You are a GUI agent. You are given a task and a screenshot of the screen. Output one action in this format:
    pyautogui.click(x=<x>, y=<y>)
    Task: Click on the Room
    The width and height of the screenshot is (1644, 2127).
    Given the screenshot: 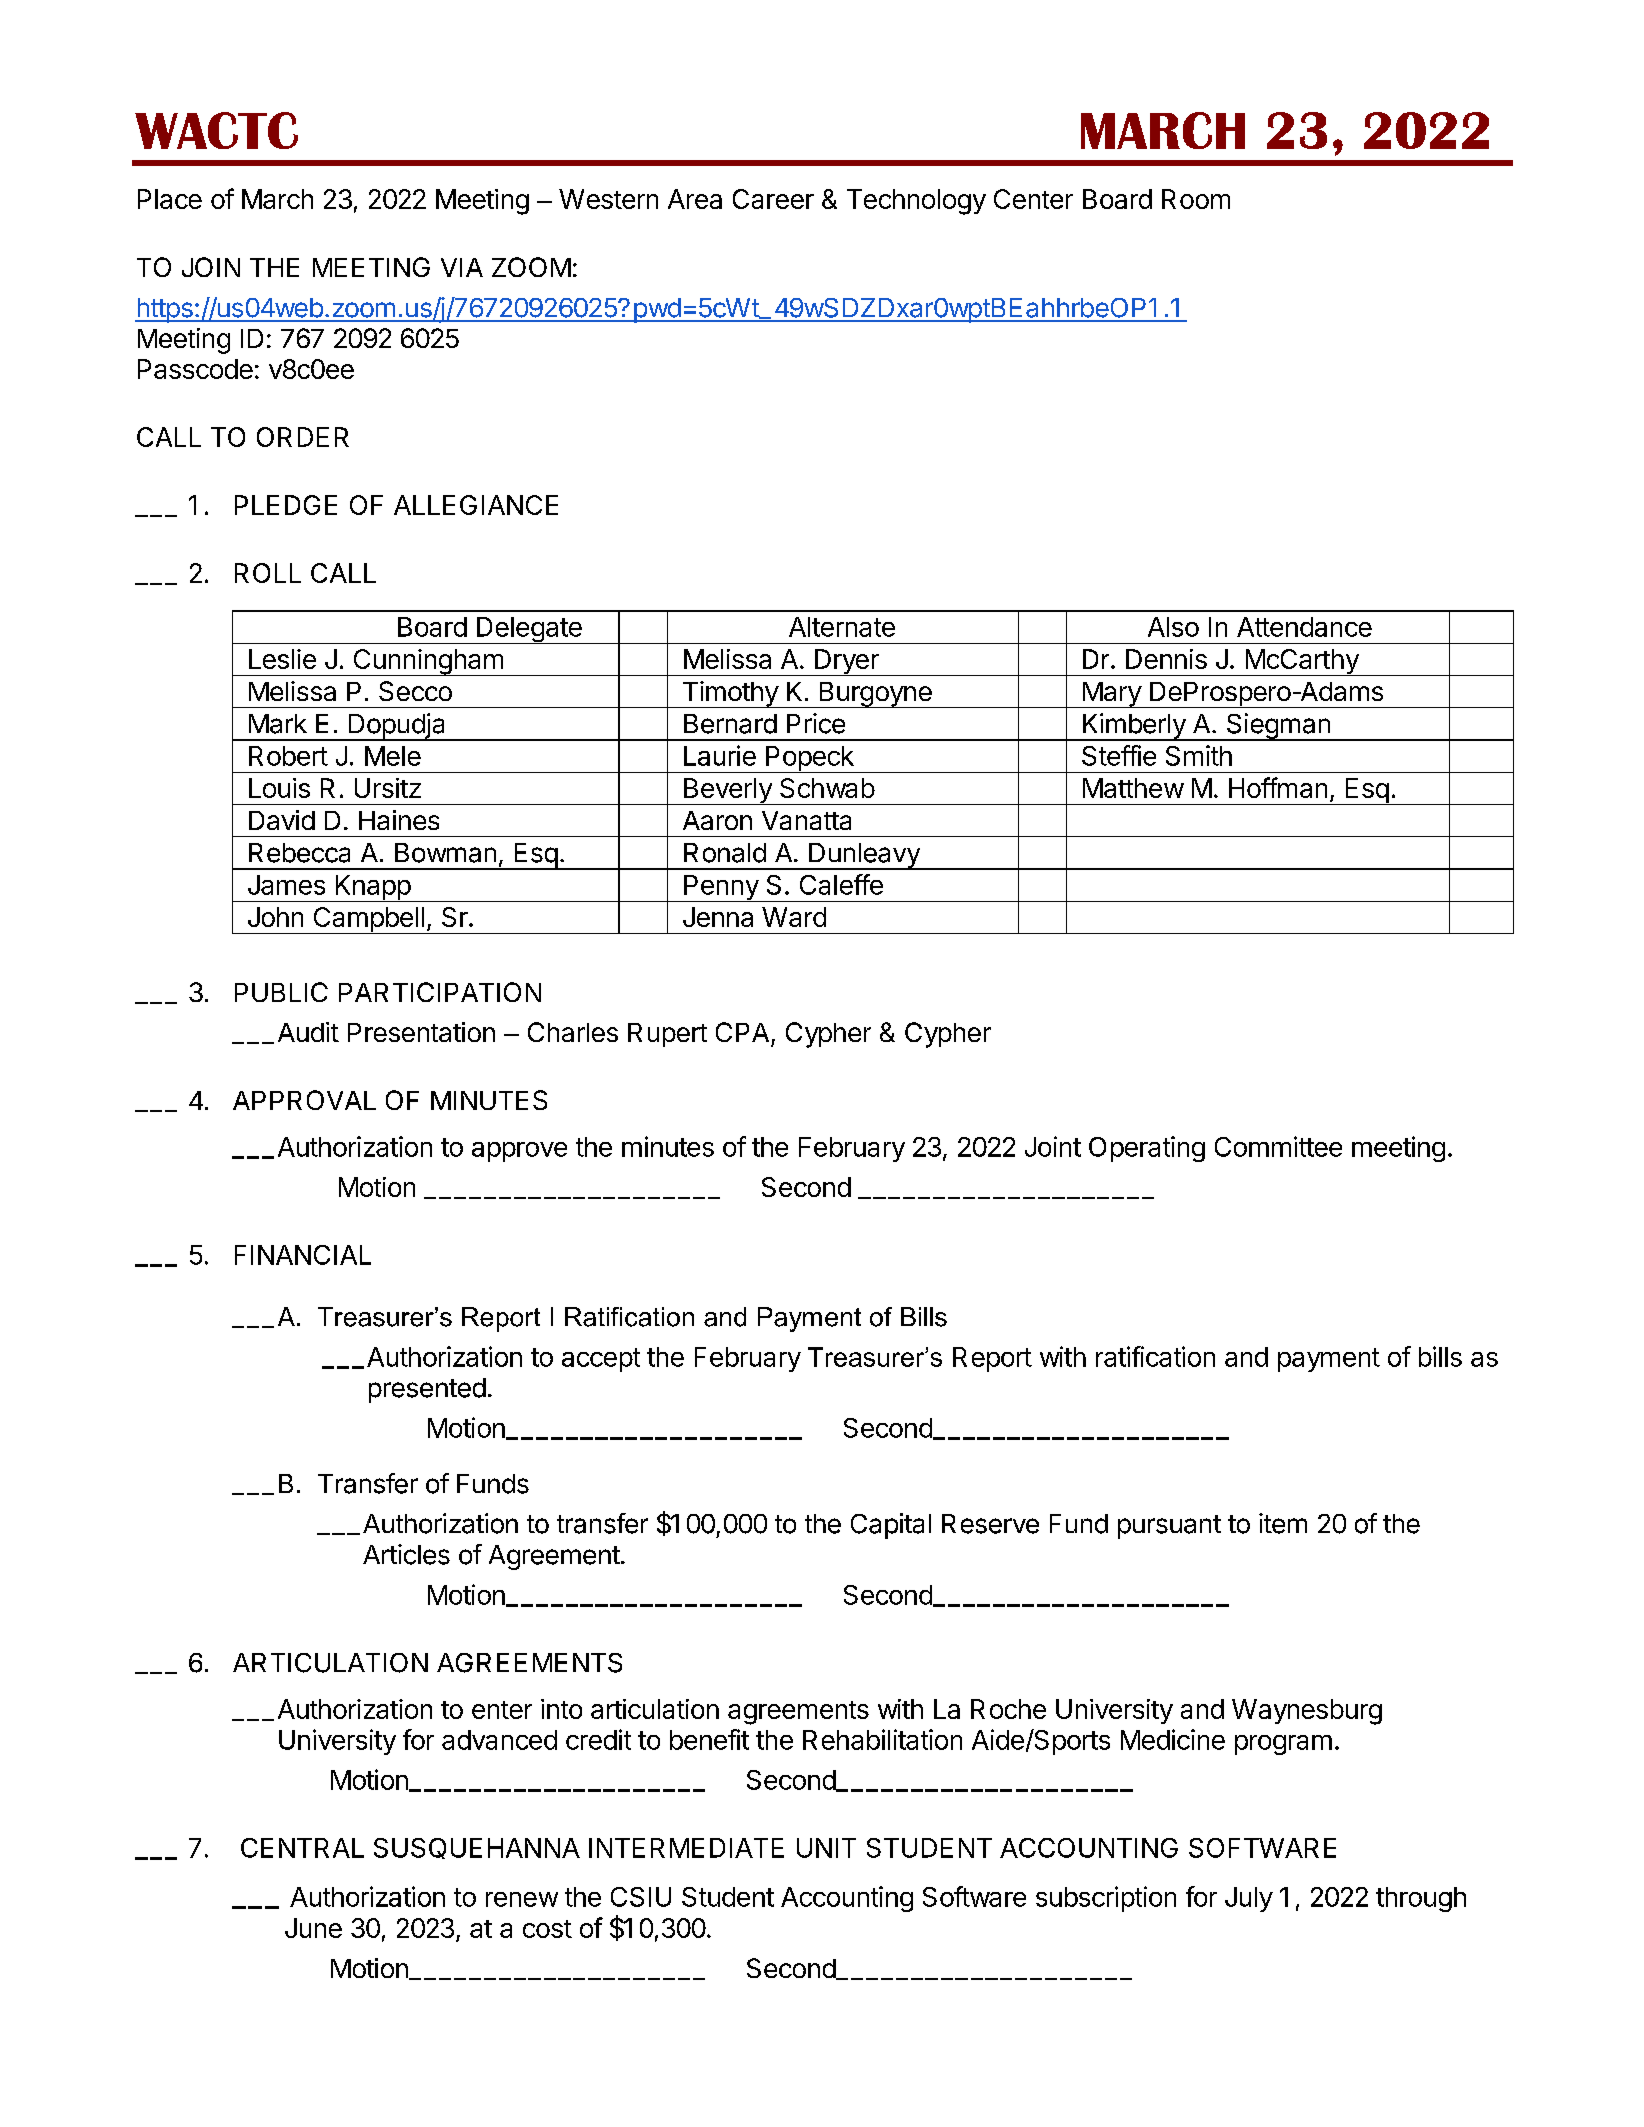 What is the action you would take?
    pyautogui.click(x=1196, y=199)
